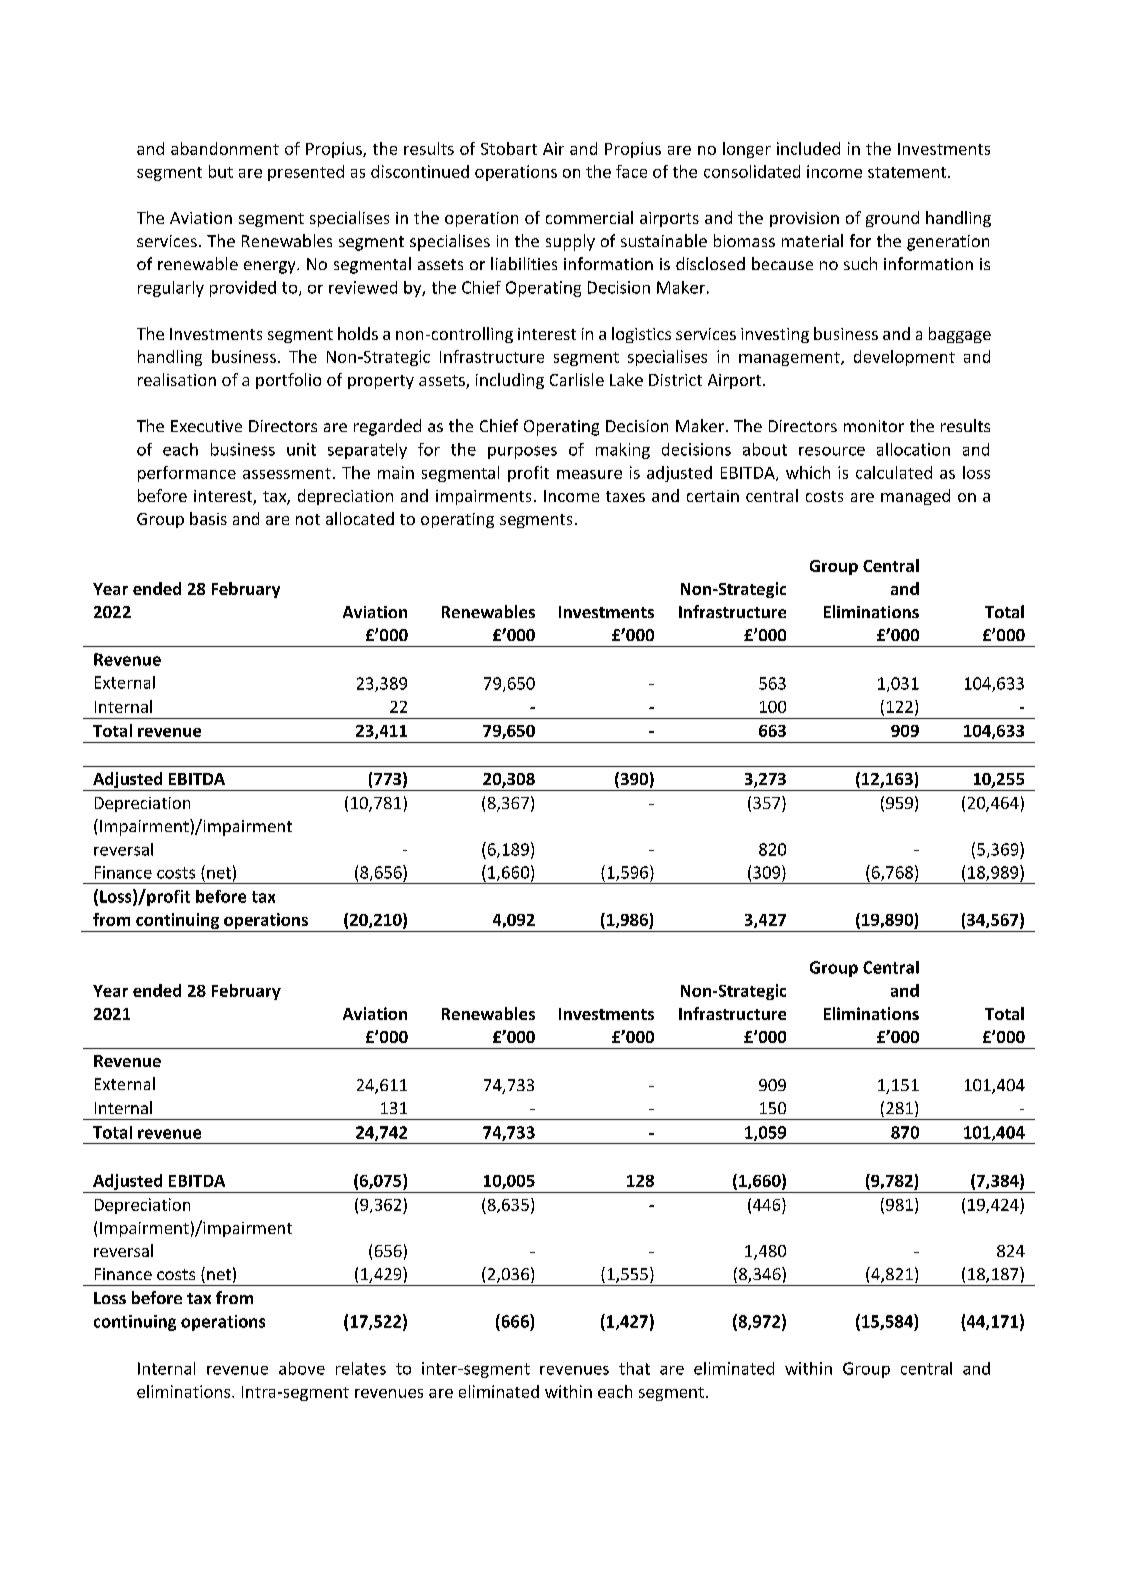  What do you see at coordinates (915, 497) in the image?
I see `managed` at bounding box center [915, 497].
